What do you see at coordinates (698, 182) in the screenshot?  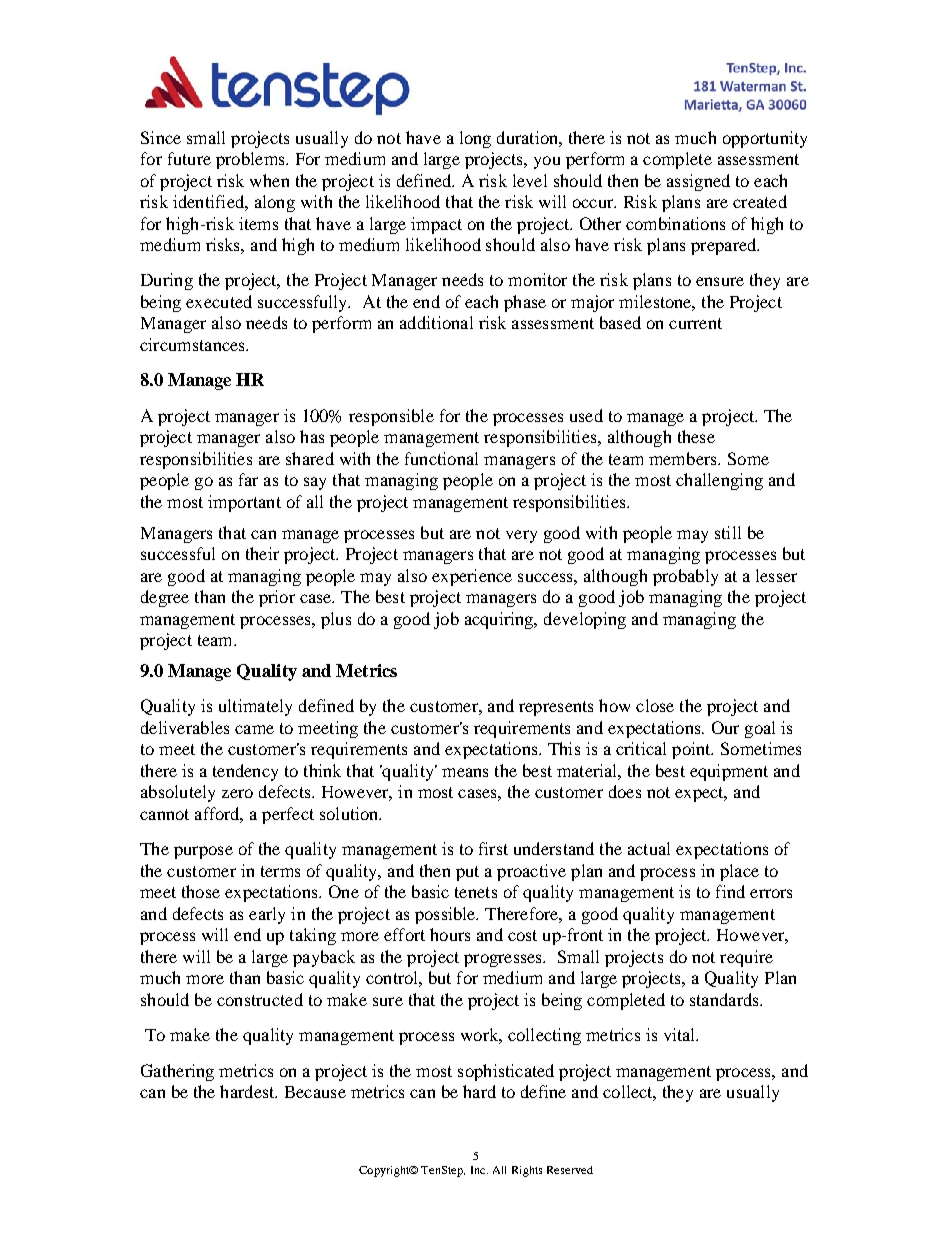 I see `assigned` at bounding box center [698, 182].
